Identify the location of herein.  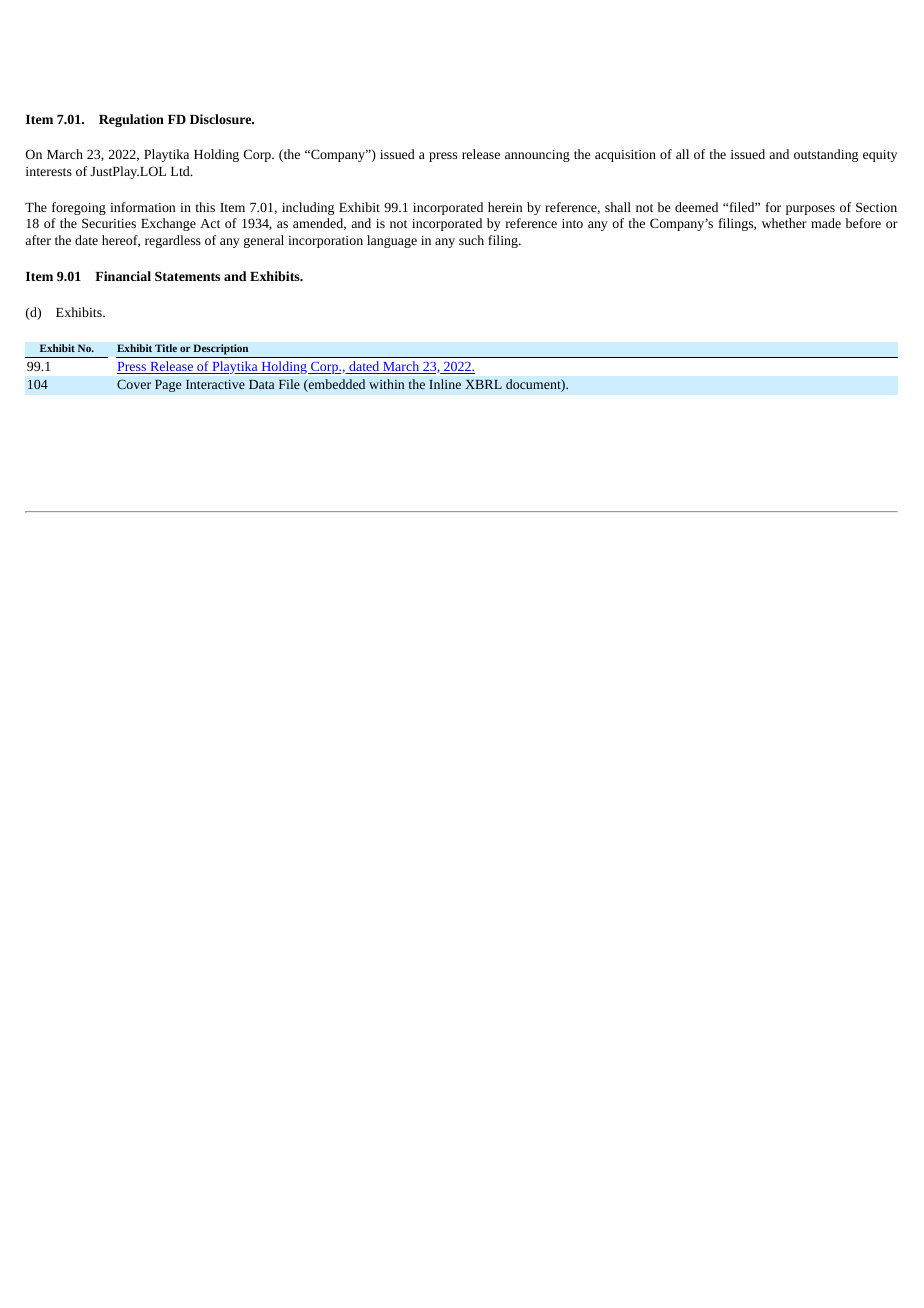
(505, 207).
